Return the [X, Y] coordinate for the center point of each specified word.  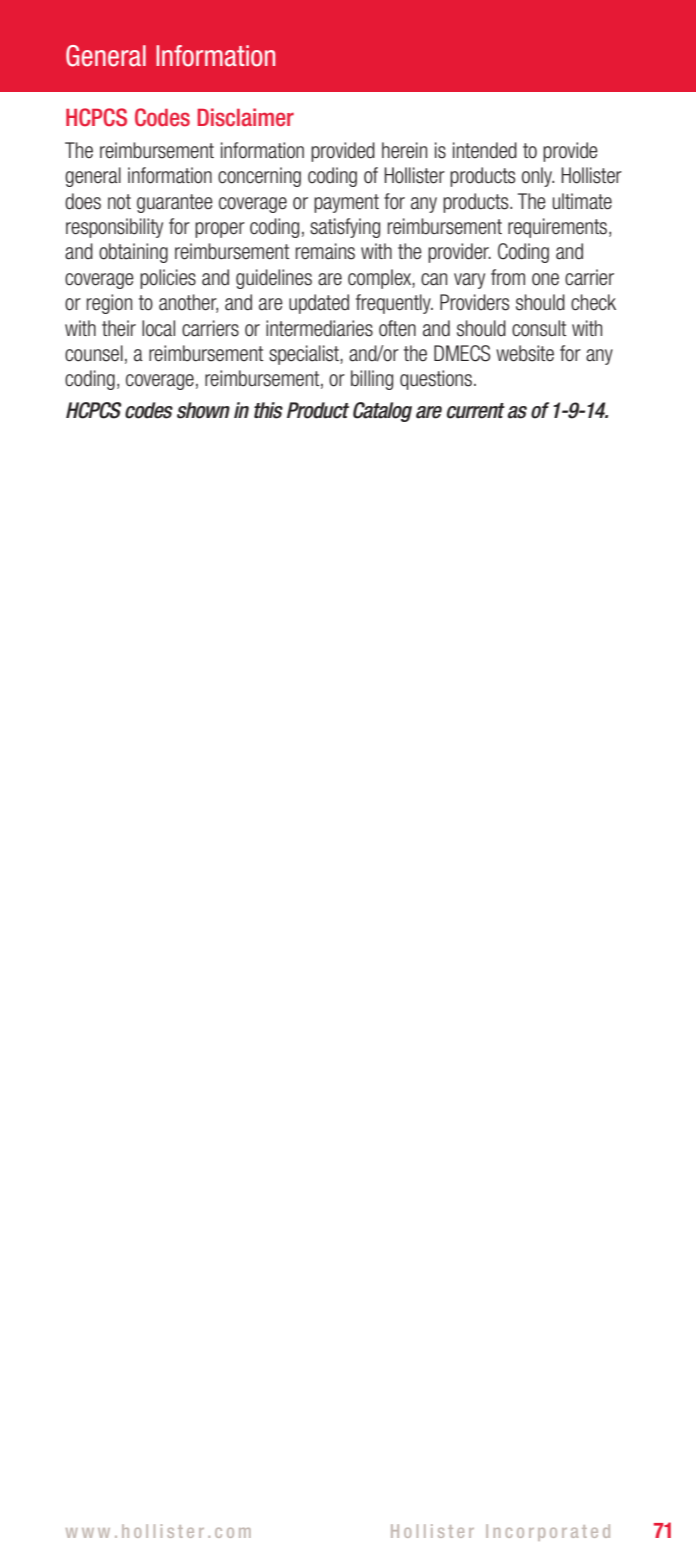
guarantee [175, 203]
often [397, 328]
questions [436, 380]
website [525, 353]
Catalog [382, 412]
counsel [94, 353]
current [476, 411]
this [268, 410]
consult [539, 328]
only [538, 177]
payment [346, 203]
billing [372, 380]
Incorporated [548, 1532]
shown [203, 410]
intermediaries [319, 328]
